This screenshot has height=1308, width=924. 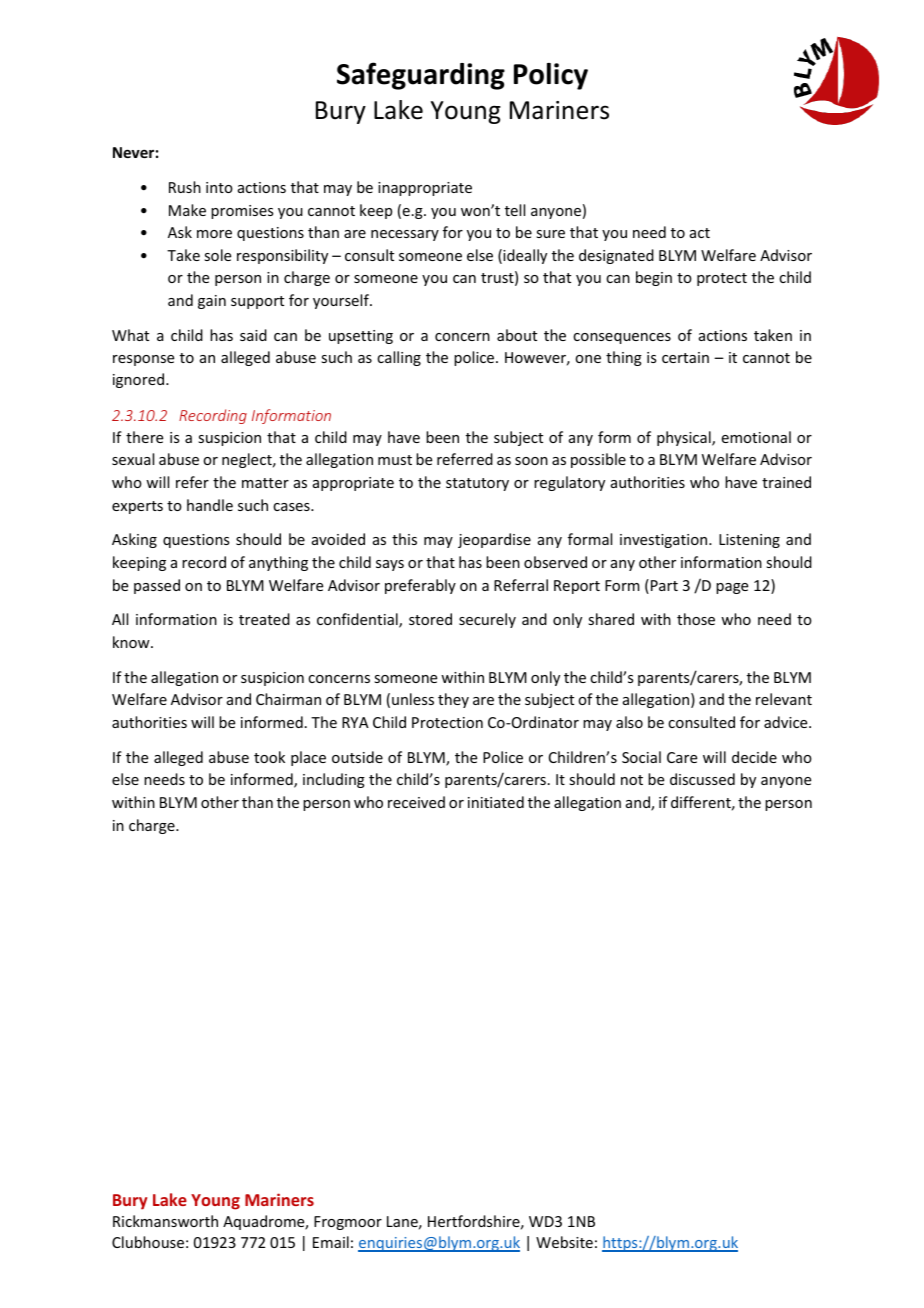 What do you see at coordinates (421, 76) in the screenshot?
I see `Safeguarding` at bounding box center [421, 76].
